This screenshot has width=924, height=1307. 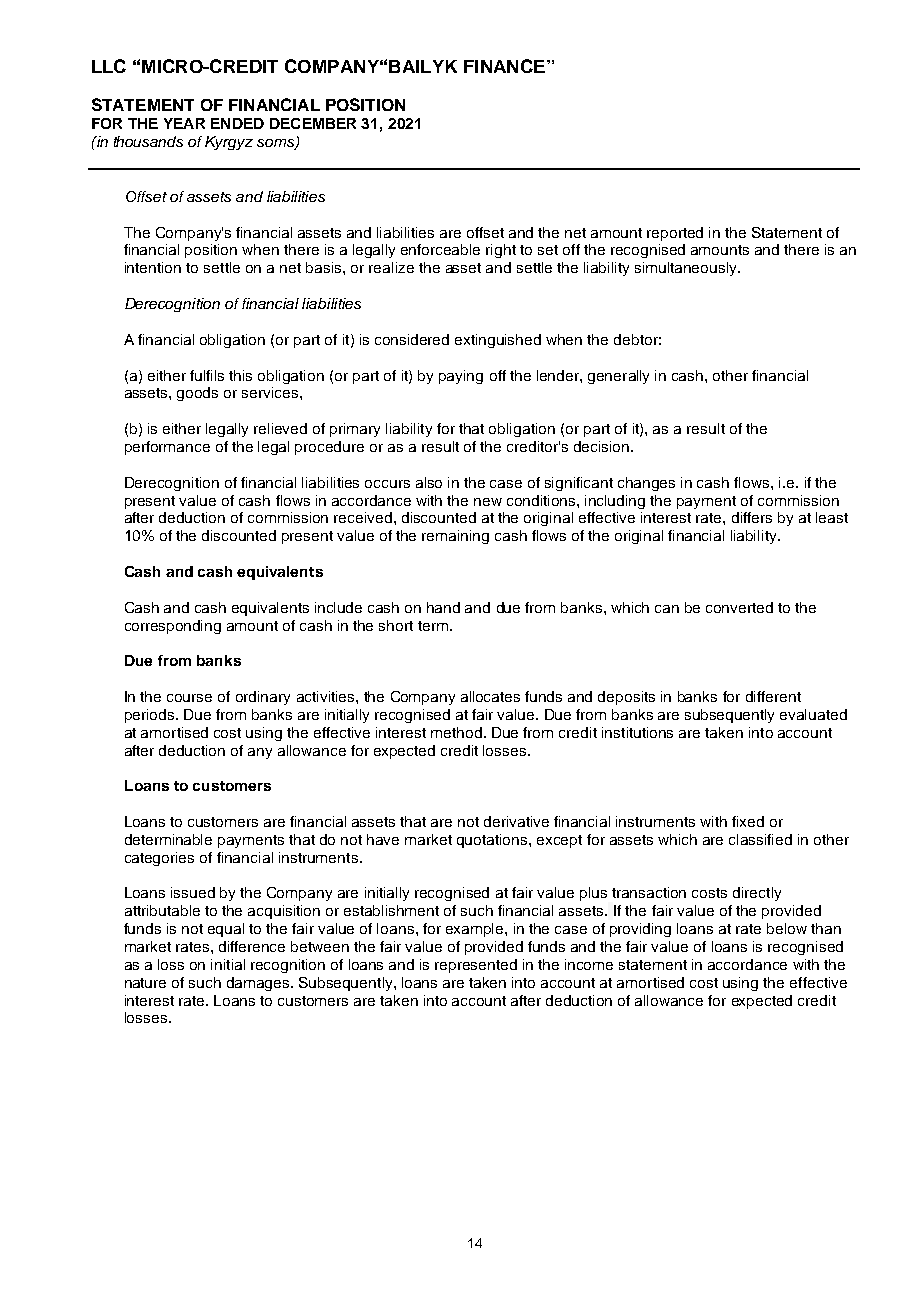 I want to click on periods, so click(x=151, y=716).
